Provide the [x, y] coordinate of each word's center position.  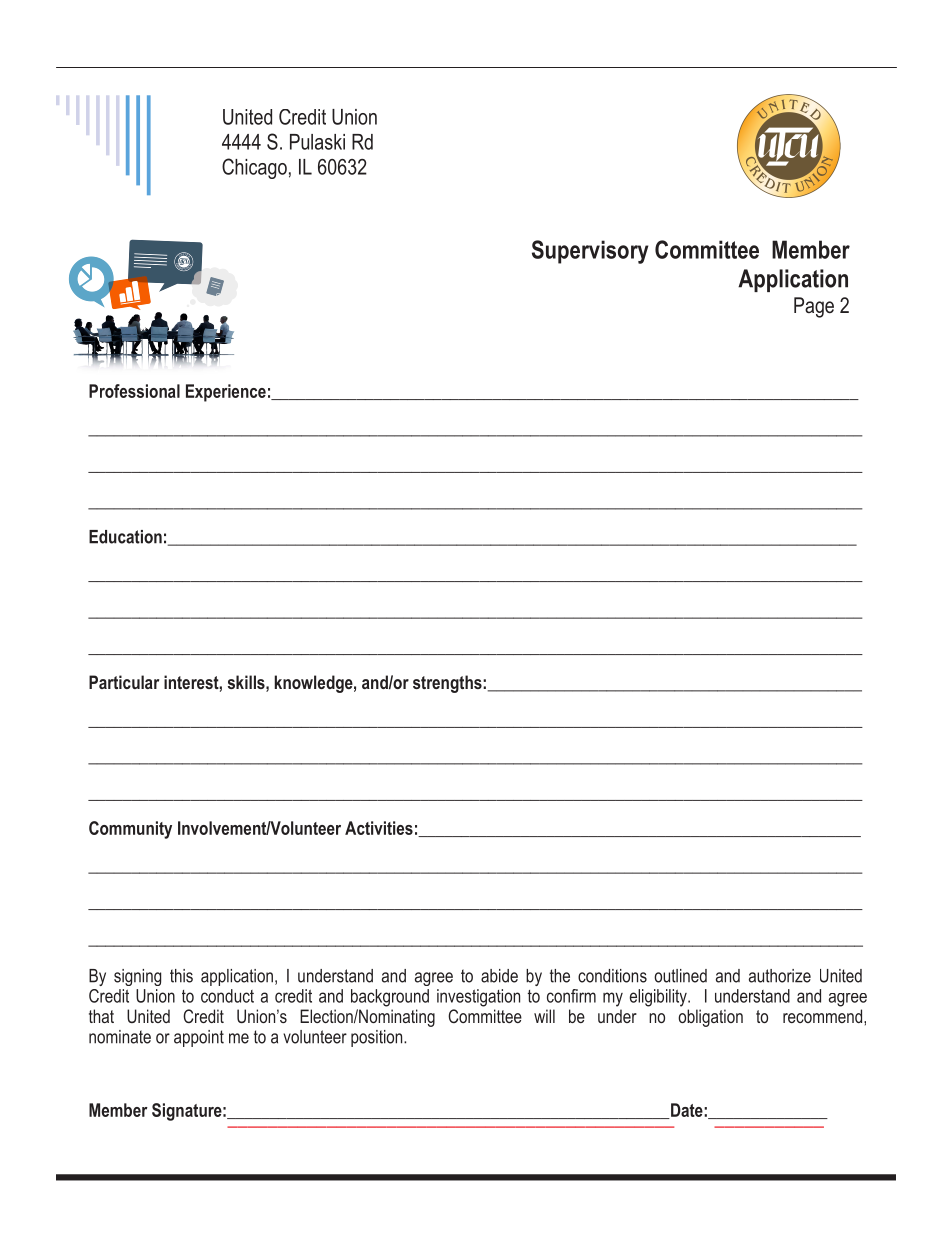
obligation [710, 1018]
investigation [478, 998]
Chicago [254, 168]
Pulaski [317, 142]
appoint [199, 1038]
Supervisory [590, 252]
